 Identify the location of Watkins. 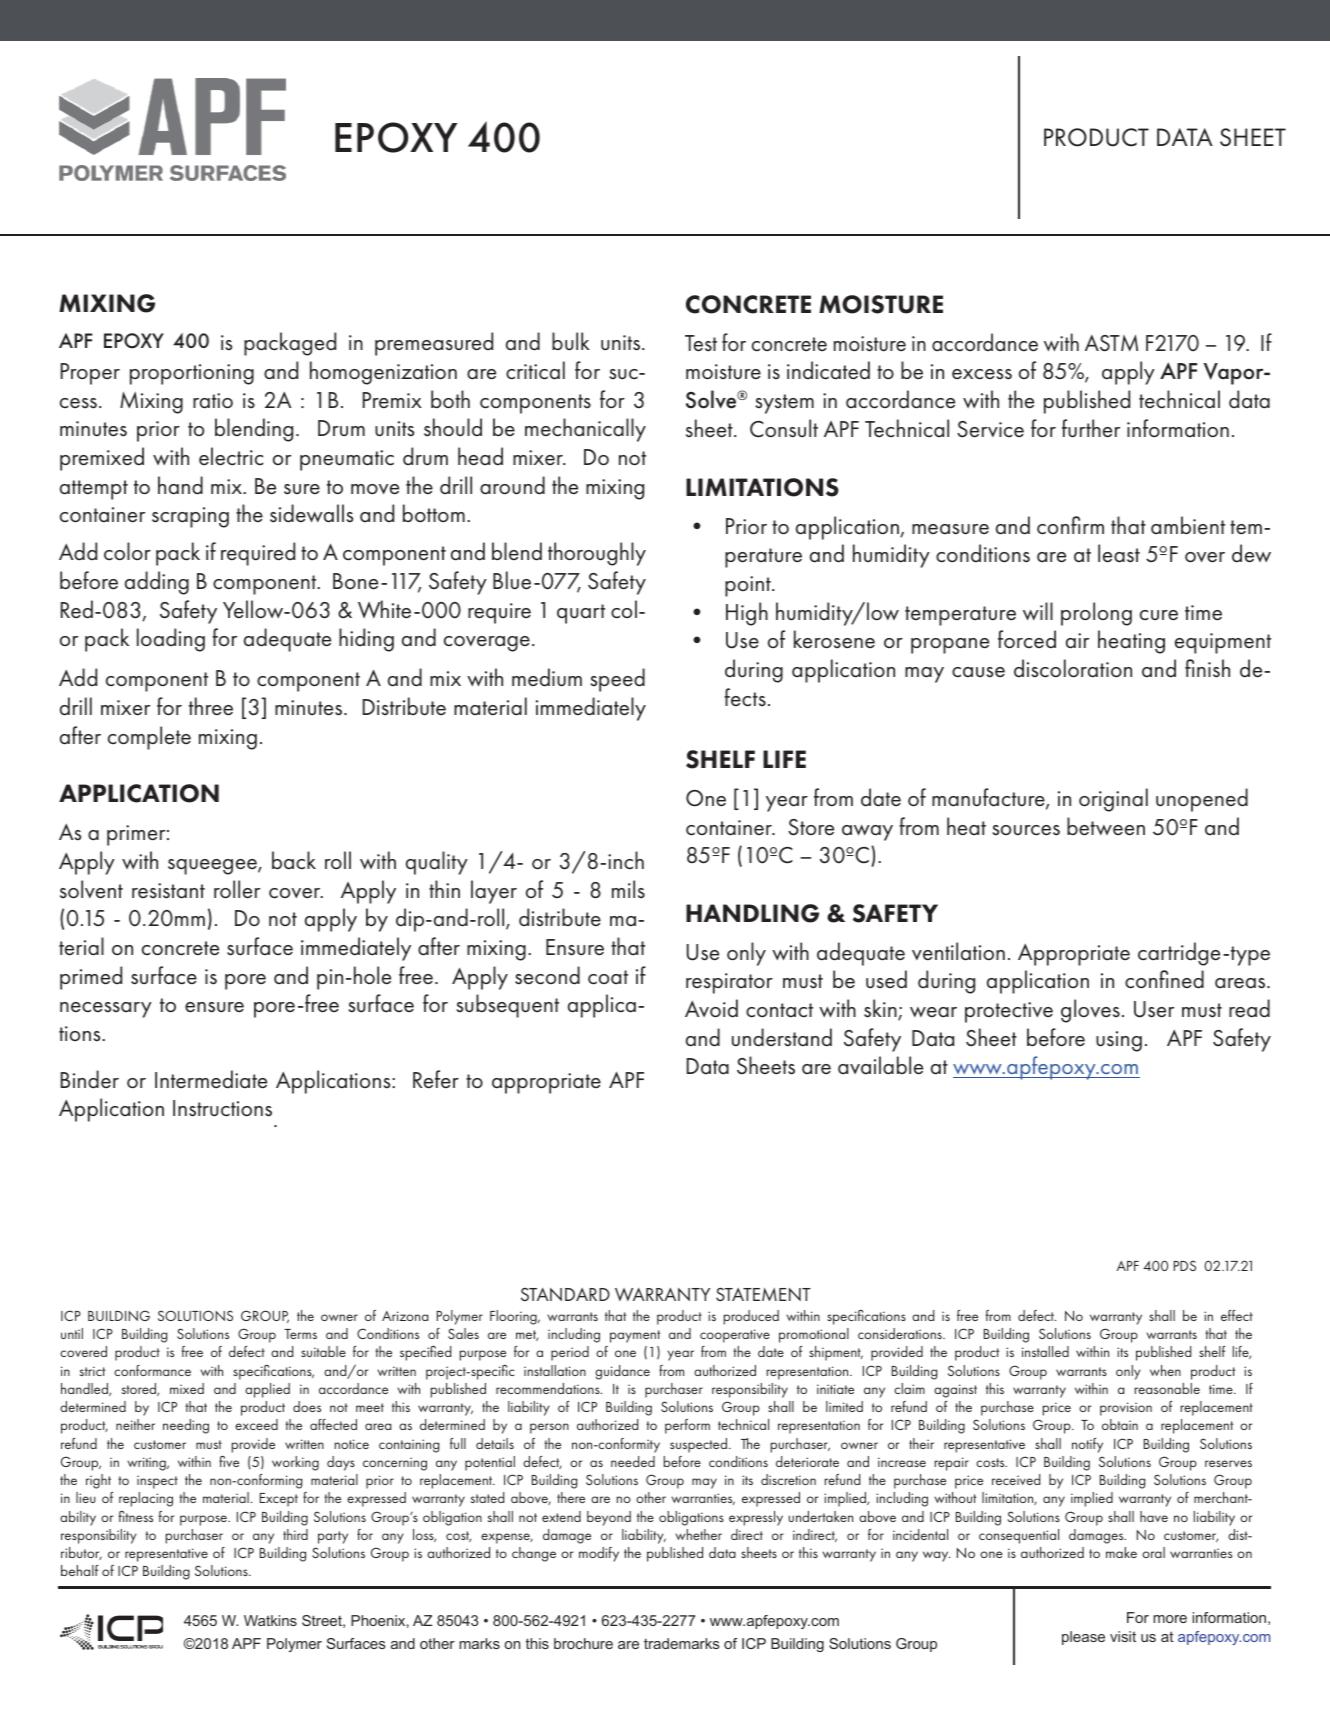
(270, 1620).
